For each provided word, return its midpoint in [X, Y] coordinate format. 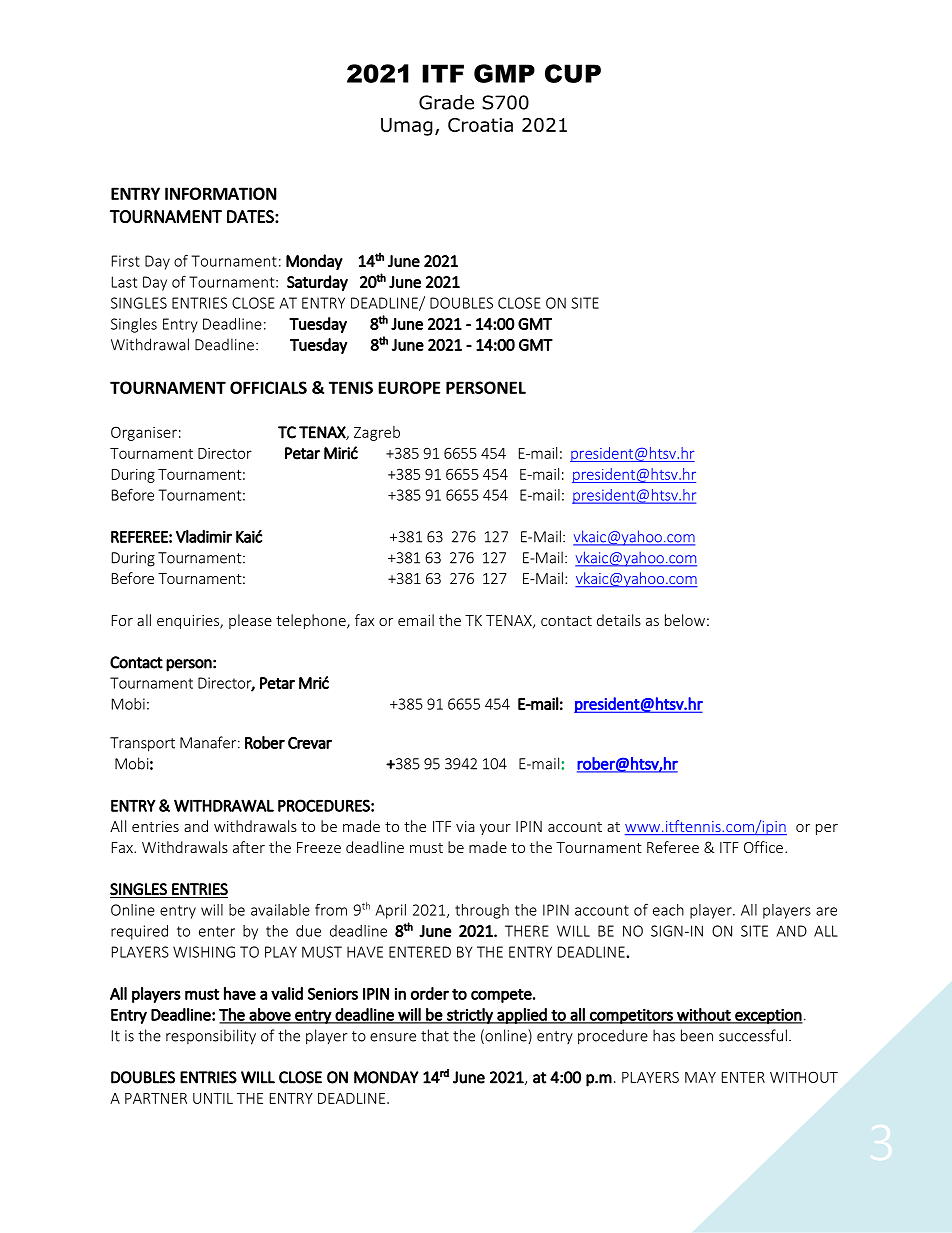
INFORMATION [221, 193]
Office [763, 847]
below [685, 620]
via [465, 826]
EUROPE [409, 387]
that [435, 1035]
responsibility [211, 1037]
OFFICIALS [268, 387]
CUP [573, 73]
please [250, 621]
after [249, 847]
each [668, 910]
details [619, 620]
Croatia [480, 125]
